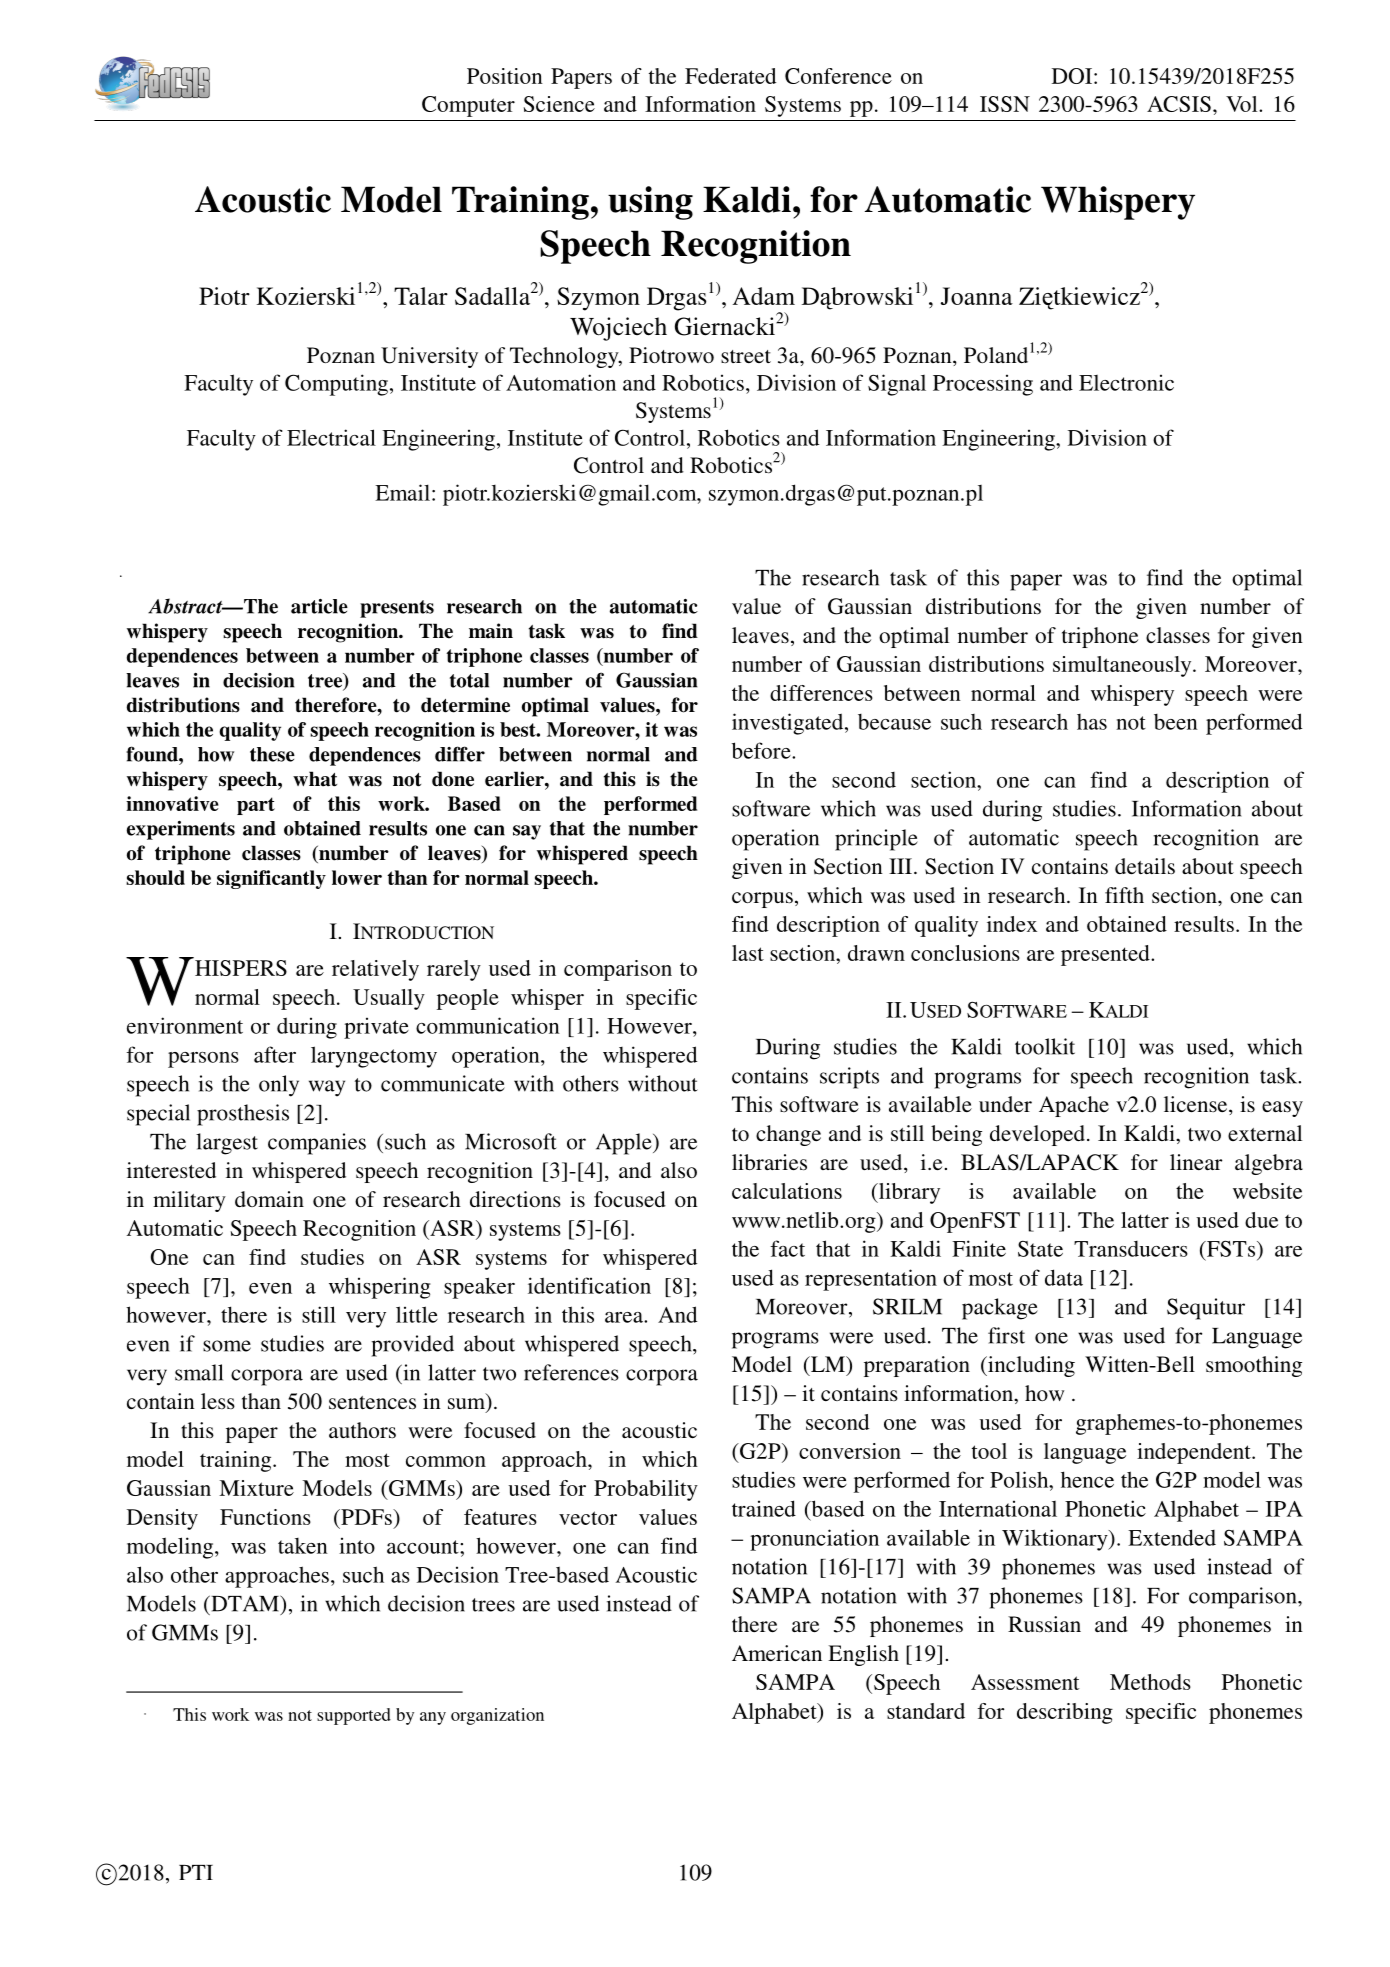  What do you see at coordinates (227, 1346) in the image?
I see `some` at bounding box center [227, 1346].
